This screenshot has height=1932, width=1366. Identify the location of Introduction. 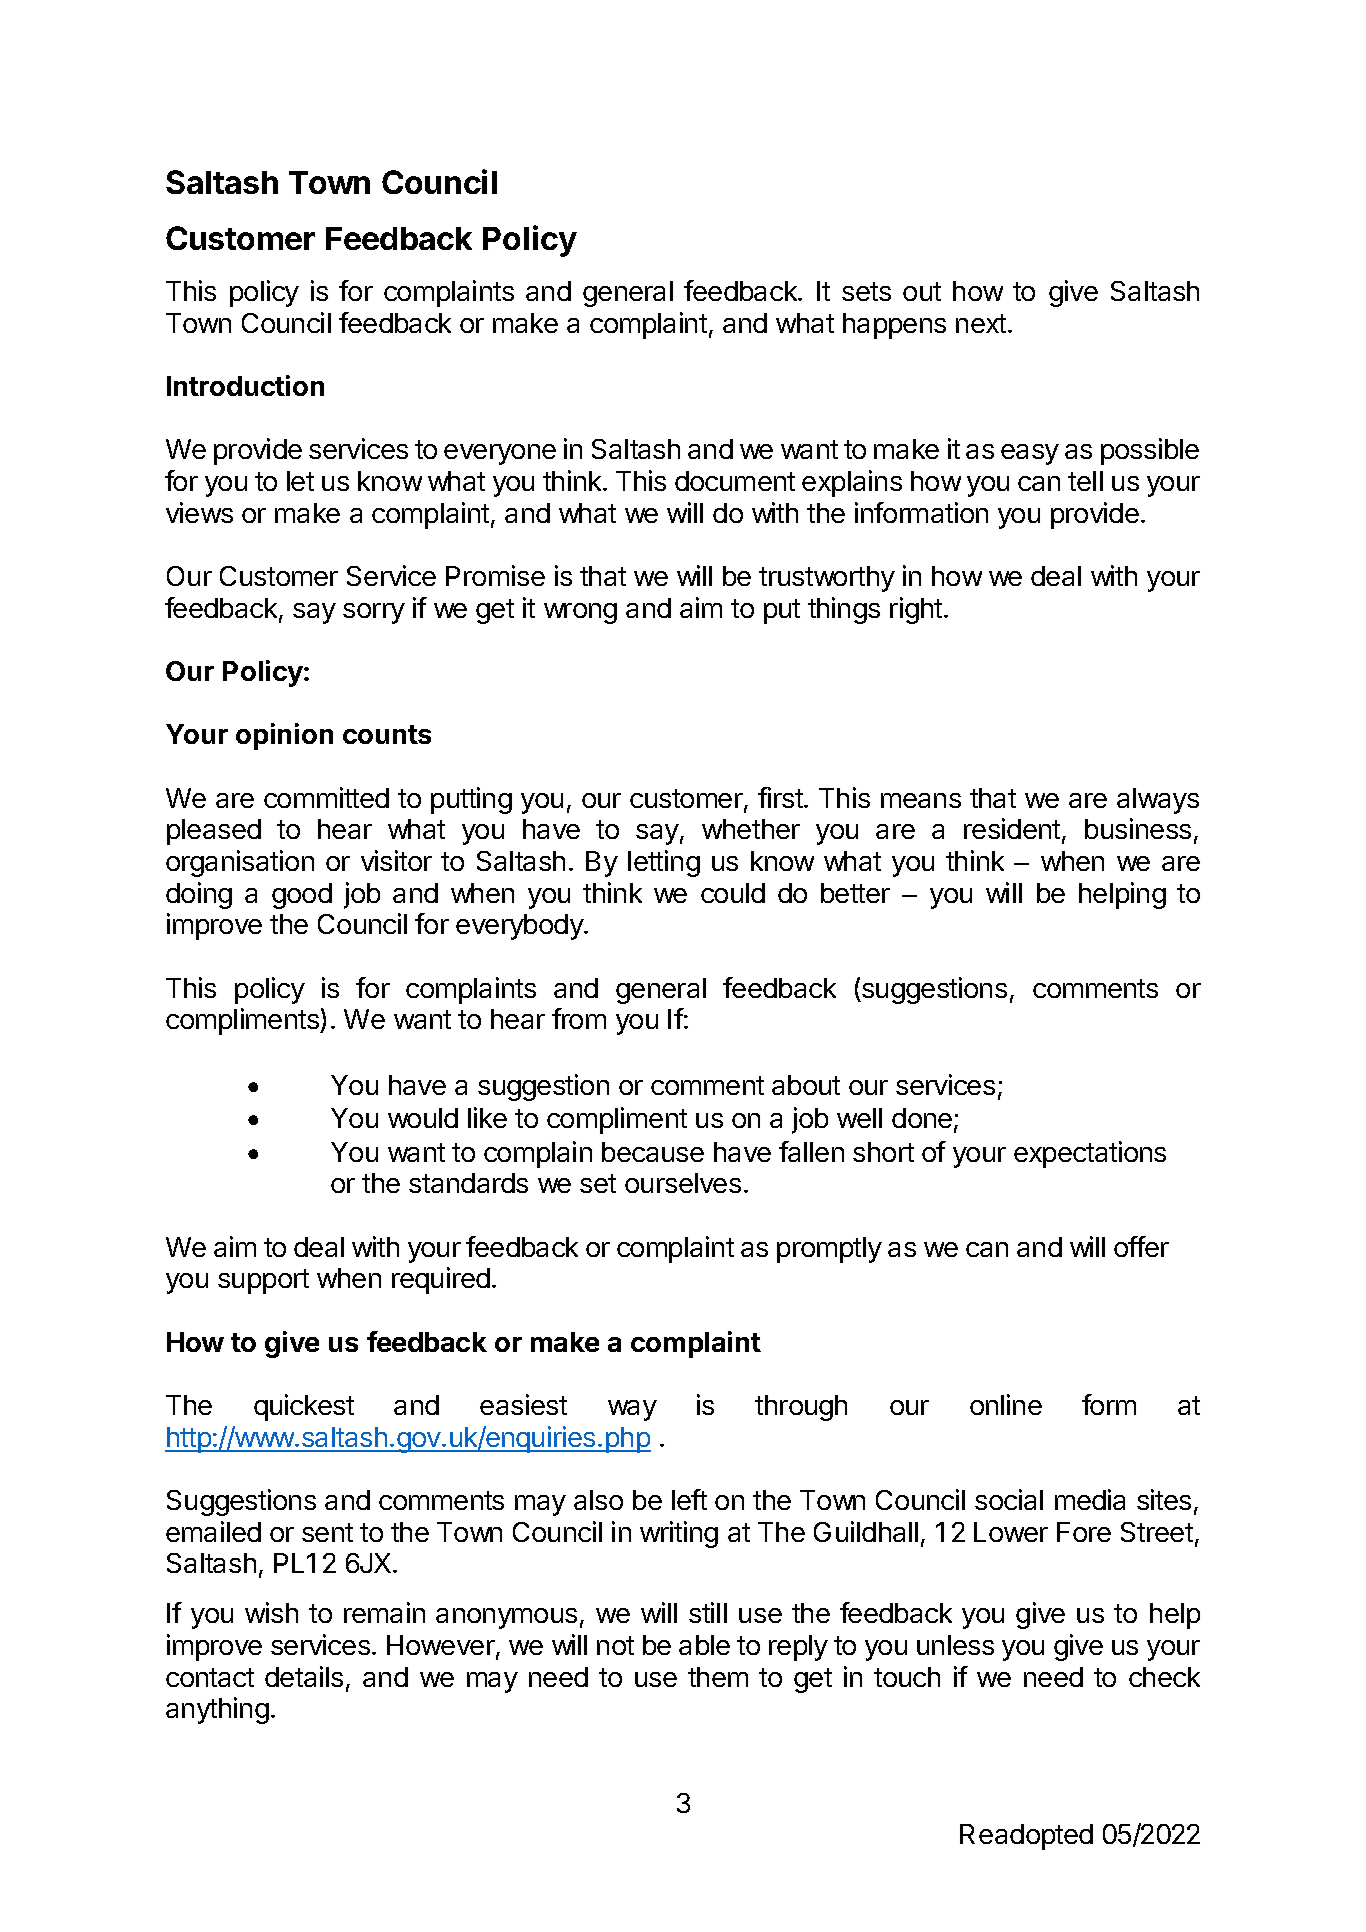
(245, 385).
